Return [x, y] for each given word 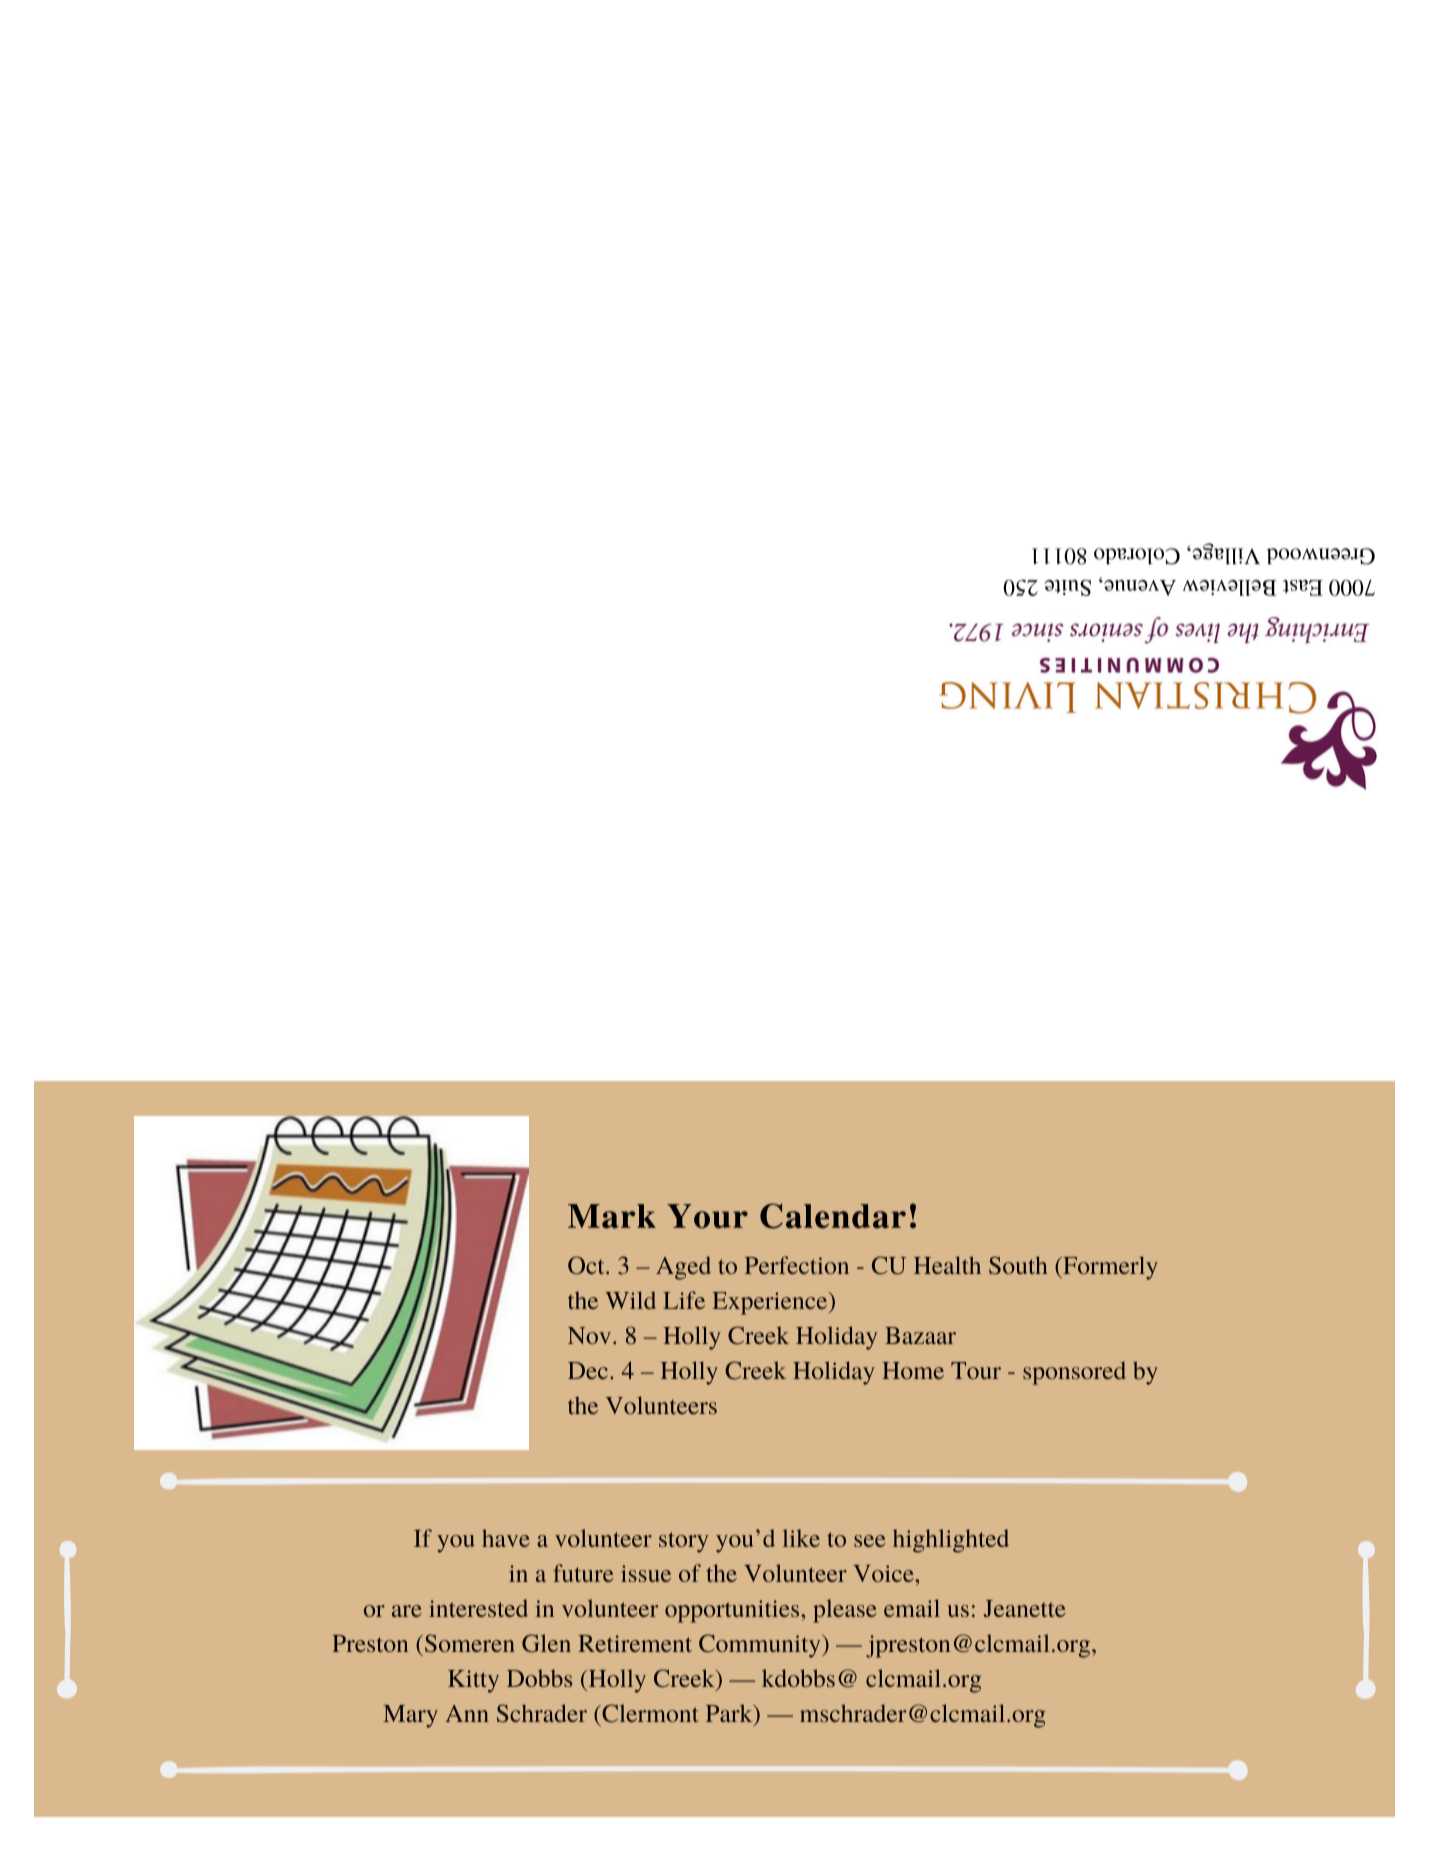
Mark [612, 1216]
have [506, 1538]
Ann [467, 1713]
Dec [588, 1370]
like [801, 1538]
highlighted [951, 1541]
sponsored [1074, 1373]
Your [707, 1216]
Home [913, 1370]
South [1018, 1265]
